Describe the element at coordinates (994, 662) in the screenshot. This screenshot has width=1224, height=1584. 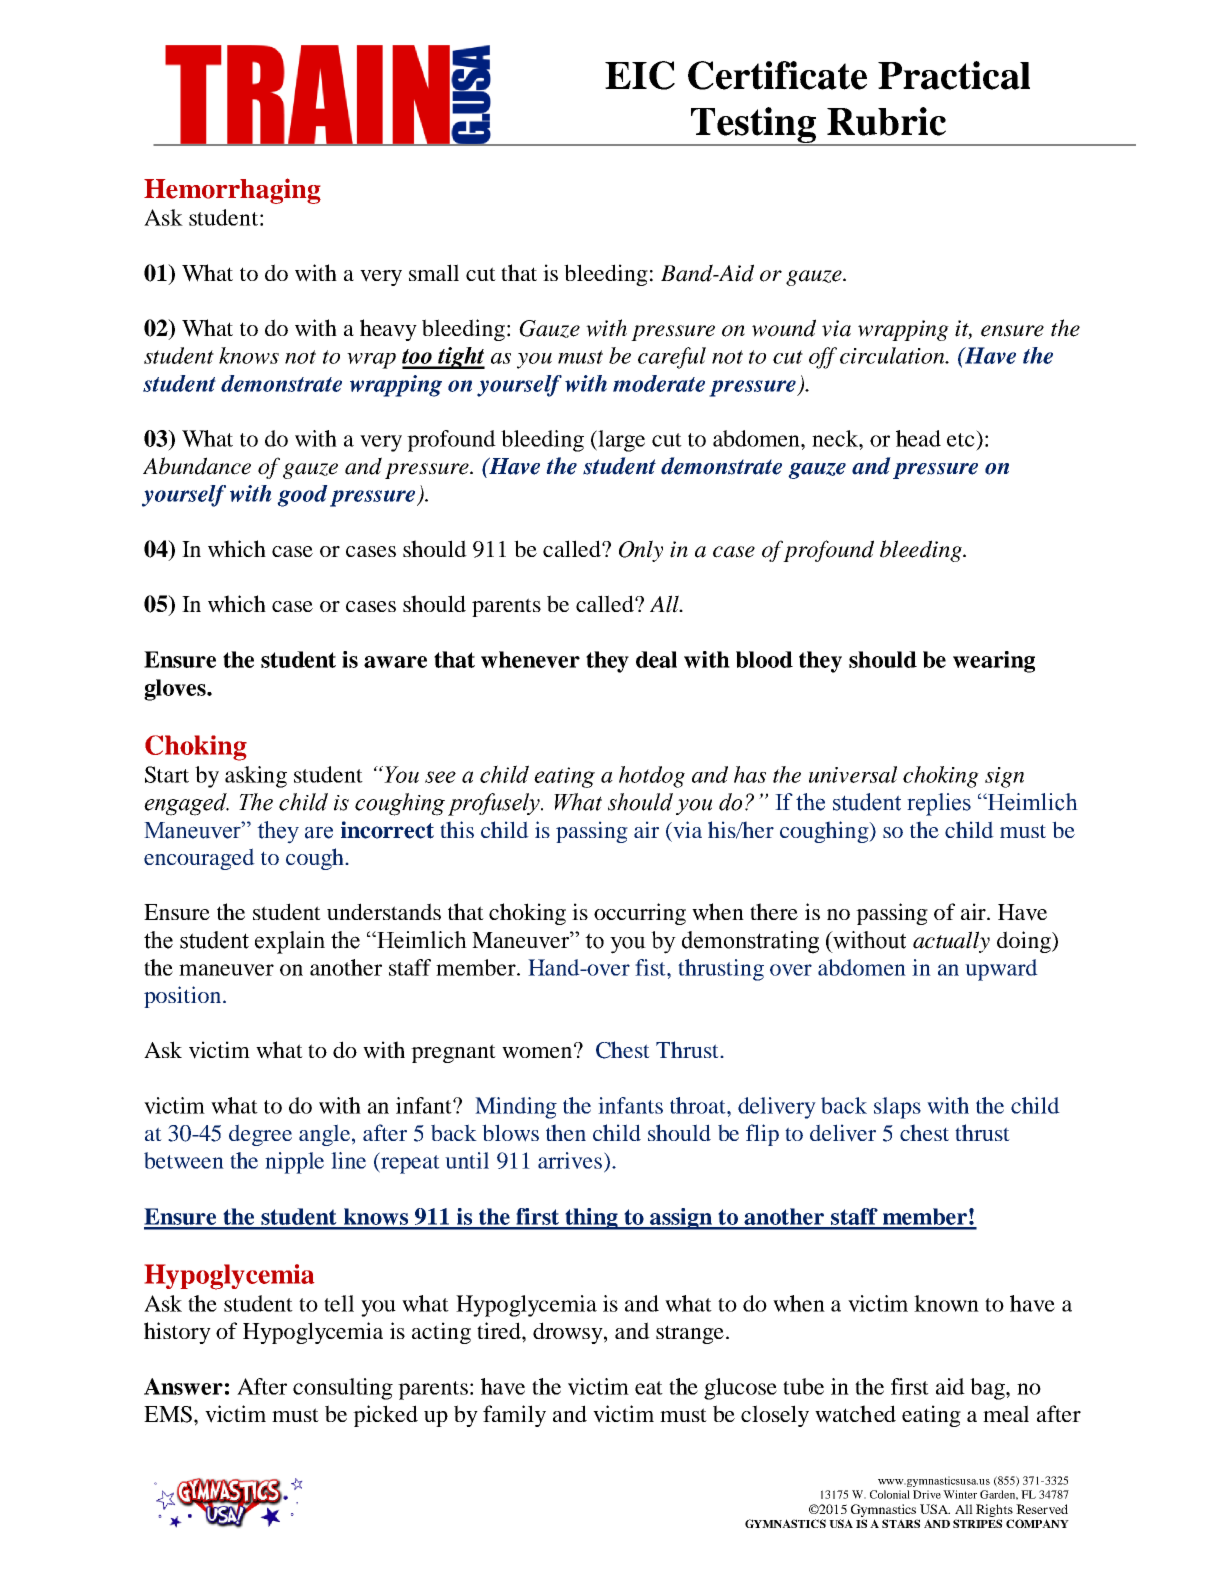
I see `wearing` at that location.
